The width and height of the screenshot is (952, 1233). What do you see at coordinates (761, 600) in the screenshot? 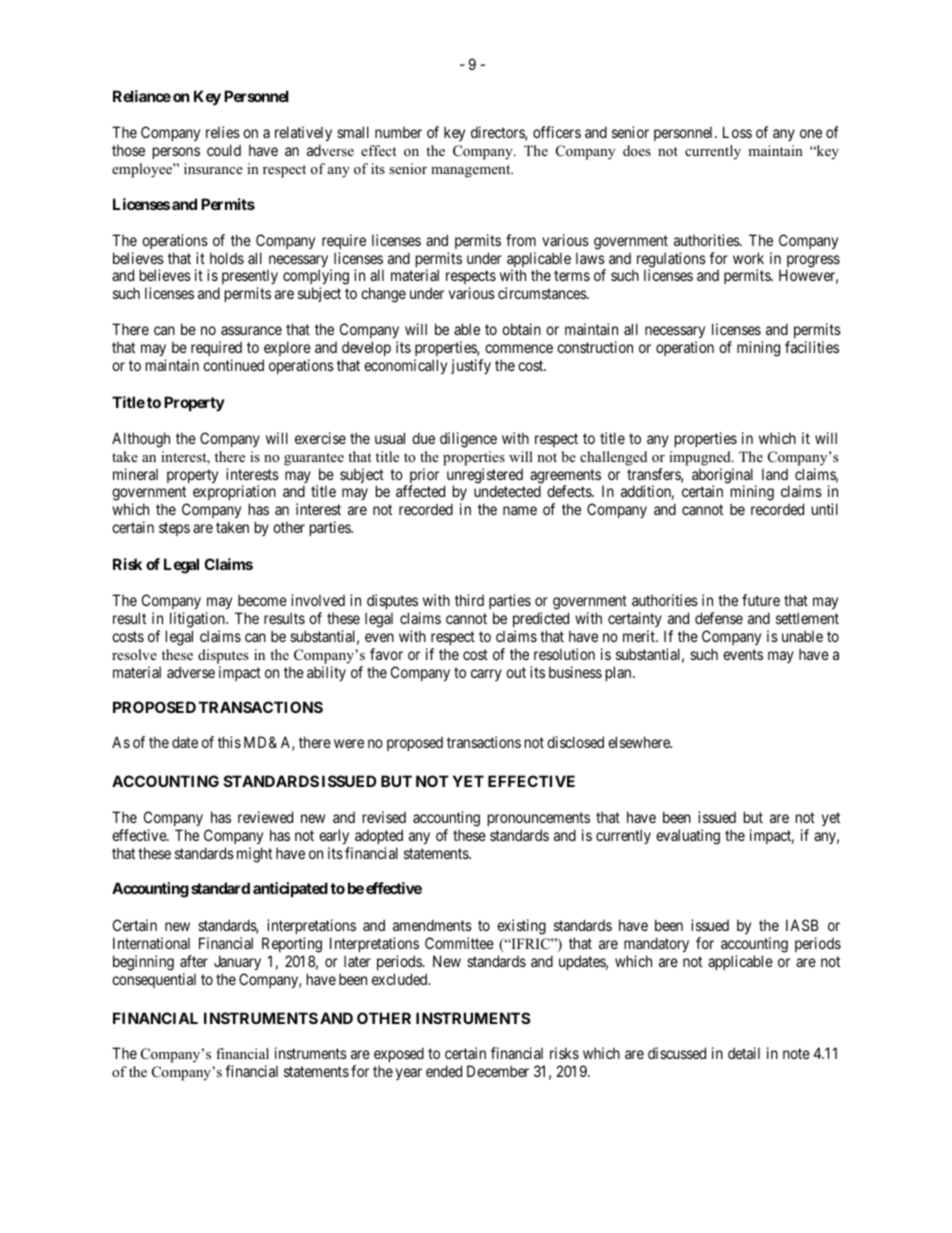
I see `future` at bounding box center [761, 600].
